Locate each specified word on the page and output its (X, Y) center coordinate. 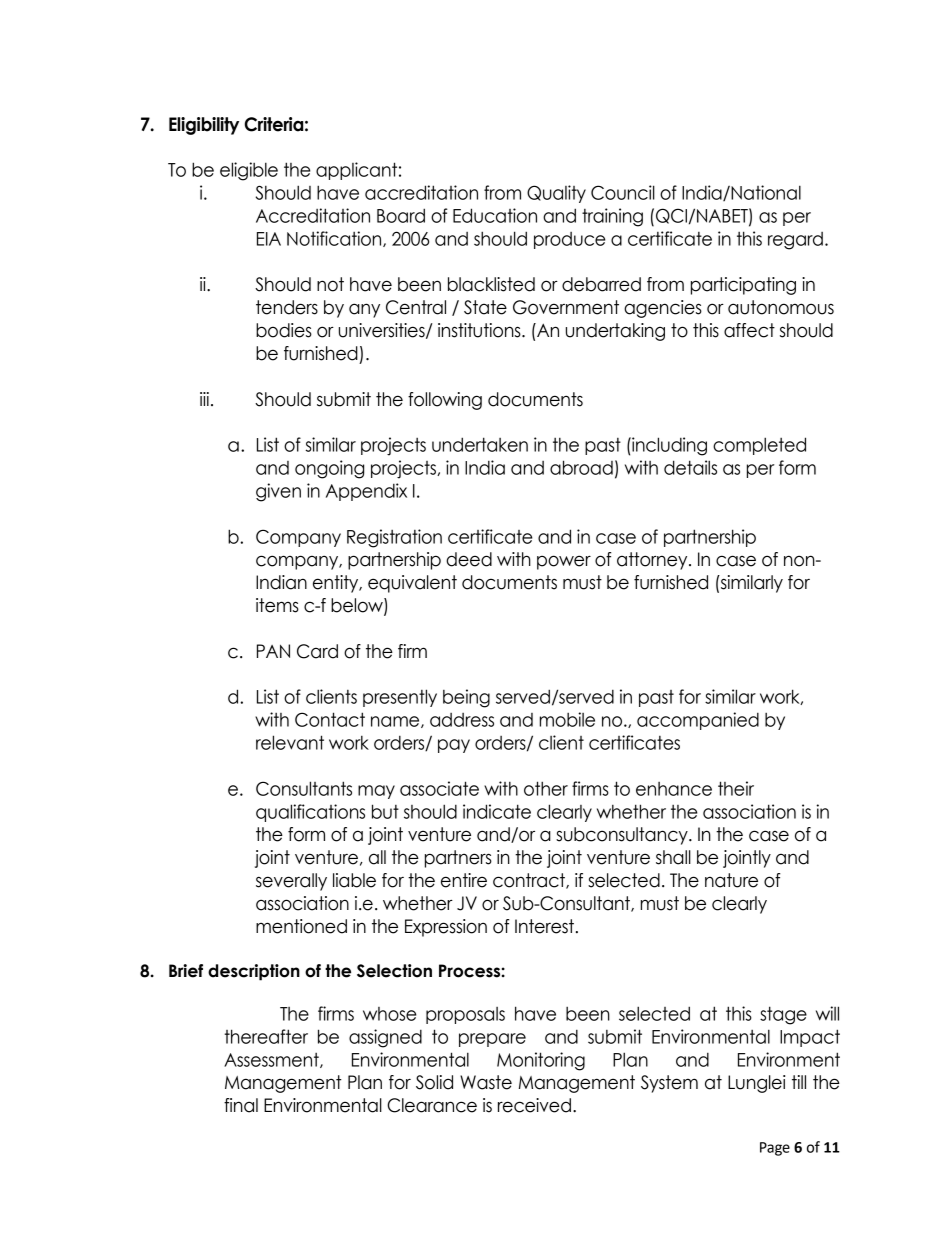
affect (749, 330)
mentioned (301, 926)
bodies (284, 330)
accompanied (698, 721)
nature (731, 880)
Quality (556, 194)
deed (469, 559)
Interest (544, 926)
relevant (290, 742)
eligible (249, 171)
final (241, 1105)
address (462, 720)
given (278, 492)
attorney (653, 561)
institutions (480, 330)
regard (795, 241)
